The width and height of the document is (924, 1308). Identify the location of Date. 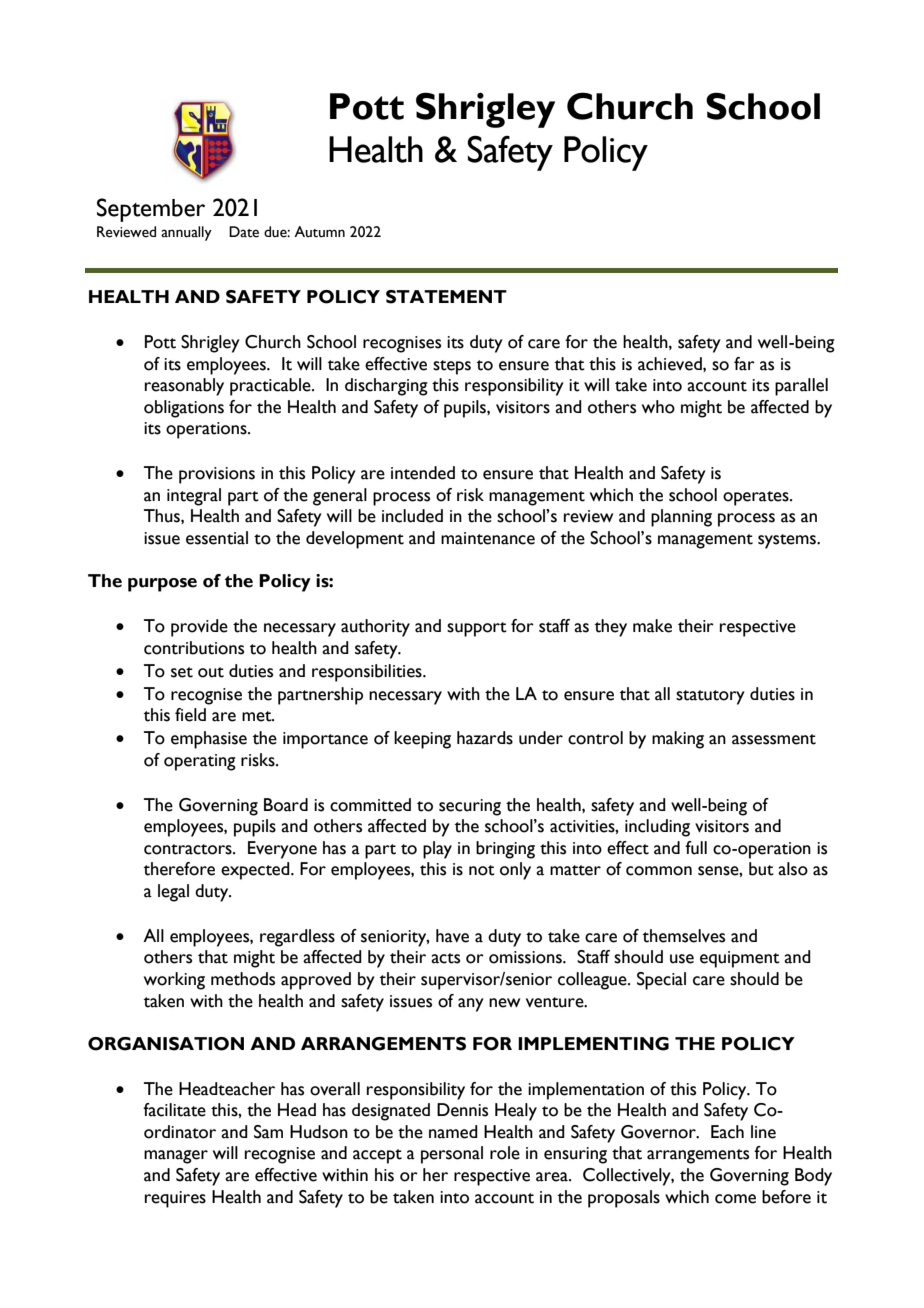
(244, 232).
